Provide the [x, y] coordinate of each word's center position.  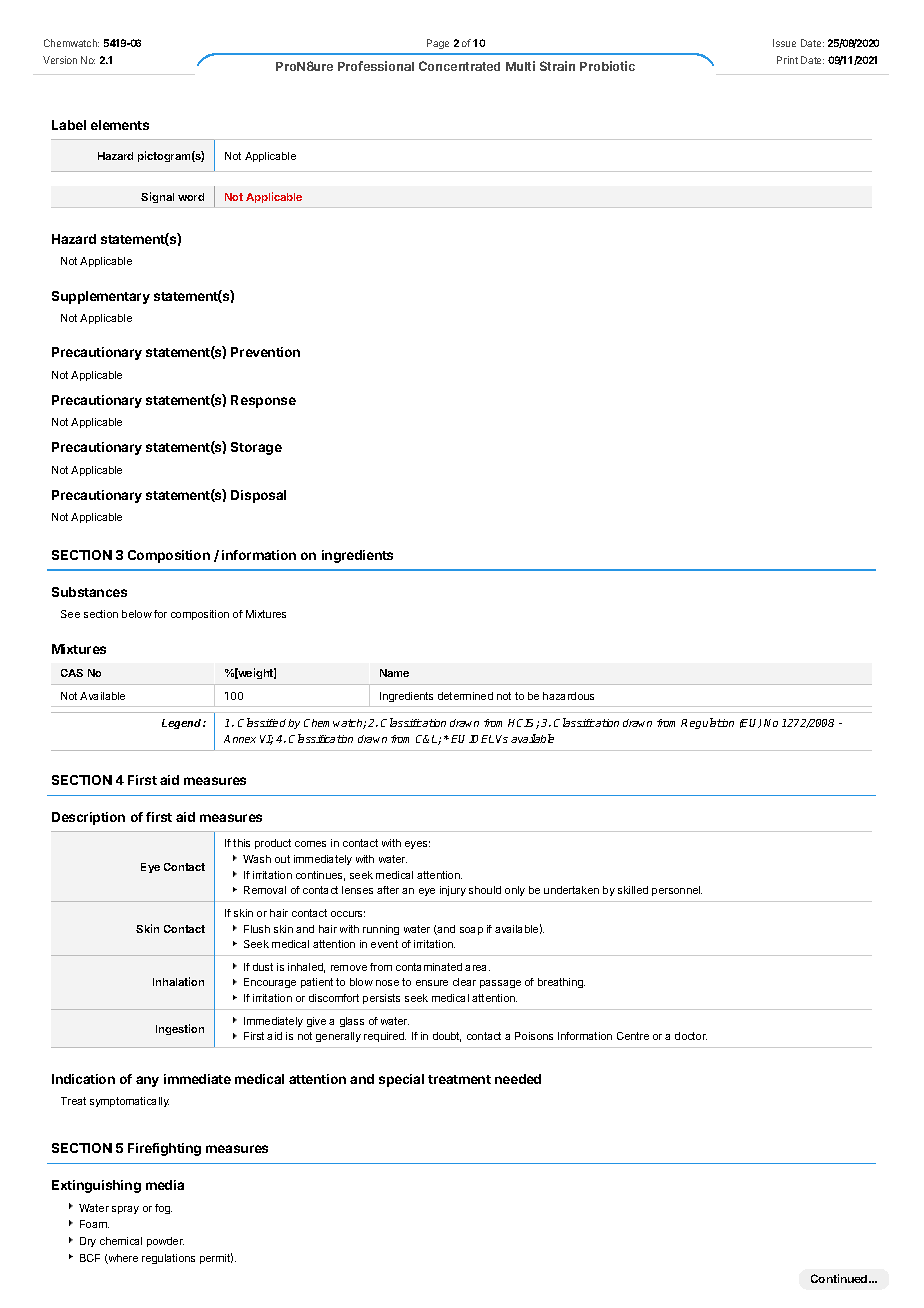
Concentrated [459, 66]
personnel [677, 891]
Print [787, 60]
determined [465, 696]
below [137, 614]
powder [165, 1242]
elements [120, 125]
